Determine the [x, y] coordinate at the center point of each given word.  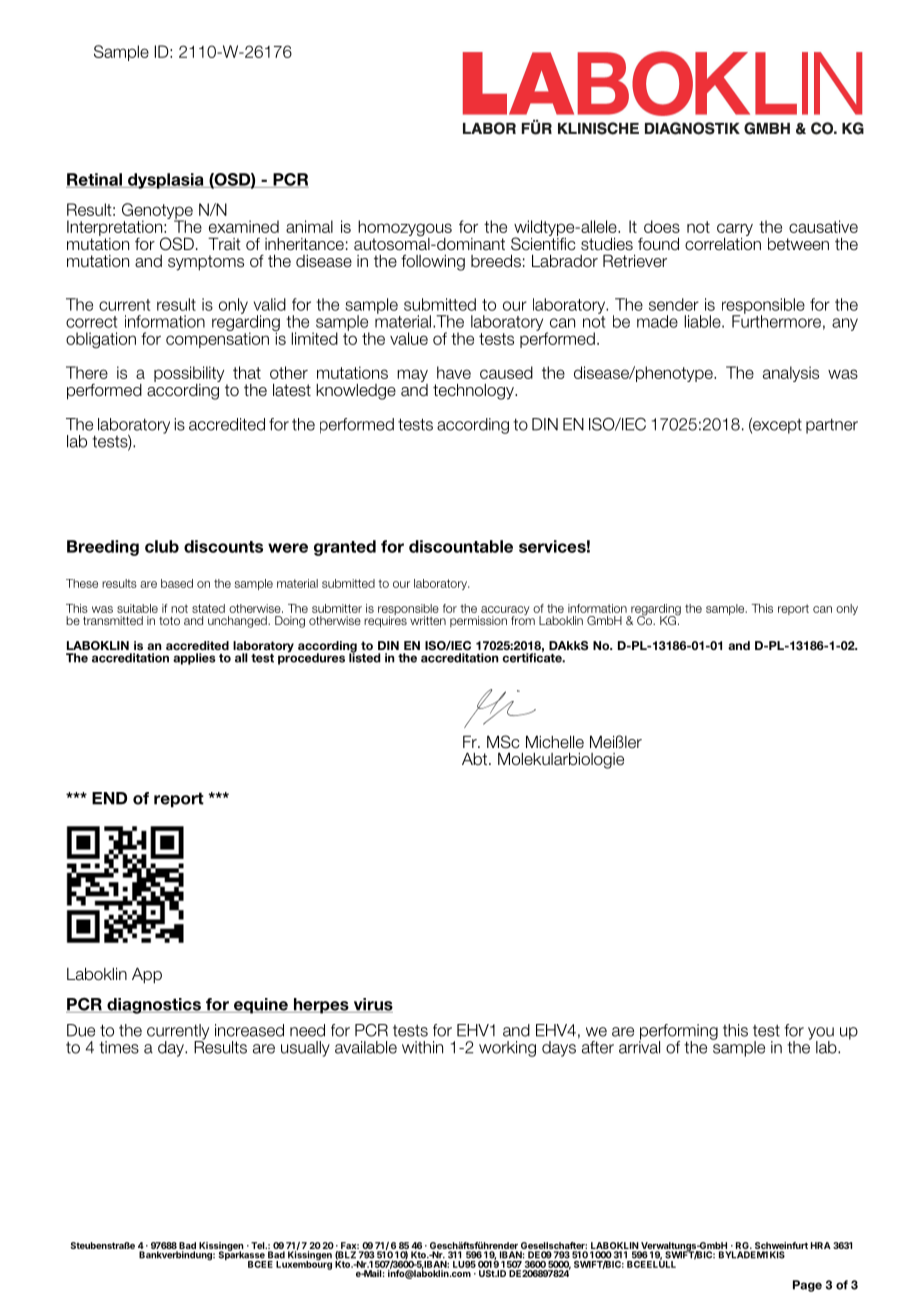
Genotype [157, 212]
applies [194, 659]
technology [474, 391]
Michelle [555, 742]
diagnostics [154, 1006]
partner [832, 426]
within [422, 1047]
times [119, 1047]
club [162, 546]
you [821, 1034]
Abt [476, 759]
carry [735, 231]
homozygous [405, 229]
